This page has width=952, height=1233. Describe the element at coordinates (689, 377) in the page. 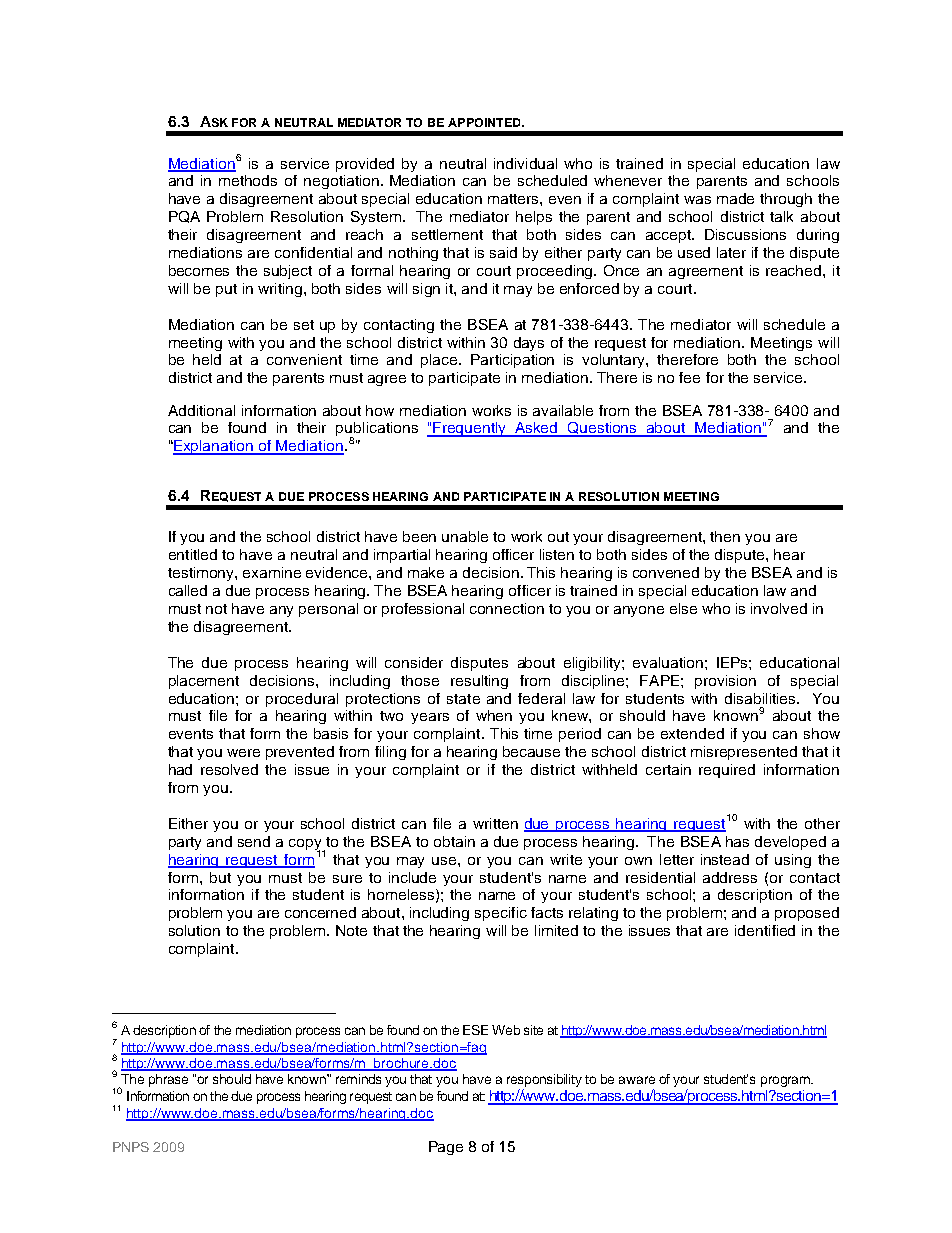

I see `fee` at that location.
